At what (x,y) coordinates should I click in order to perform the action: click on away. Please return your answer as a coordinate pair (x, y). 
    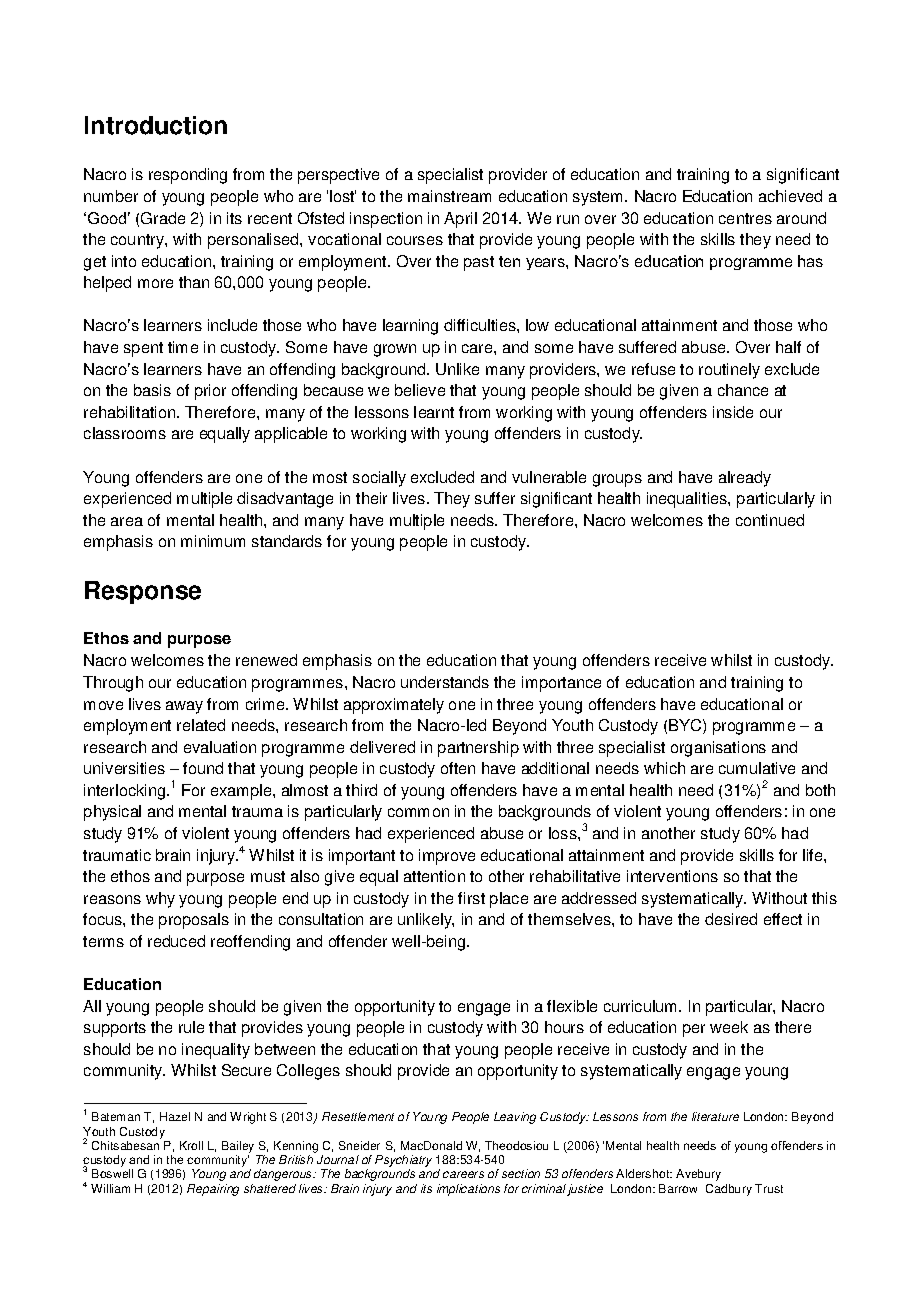
    Looking at the image, I should click on (184, 707).
